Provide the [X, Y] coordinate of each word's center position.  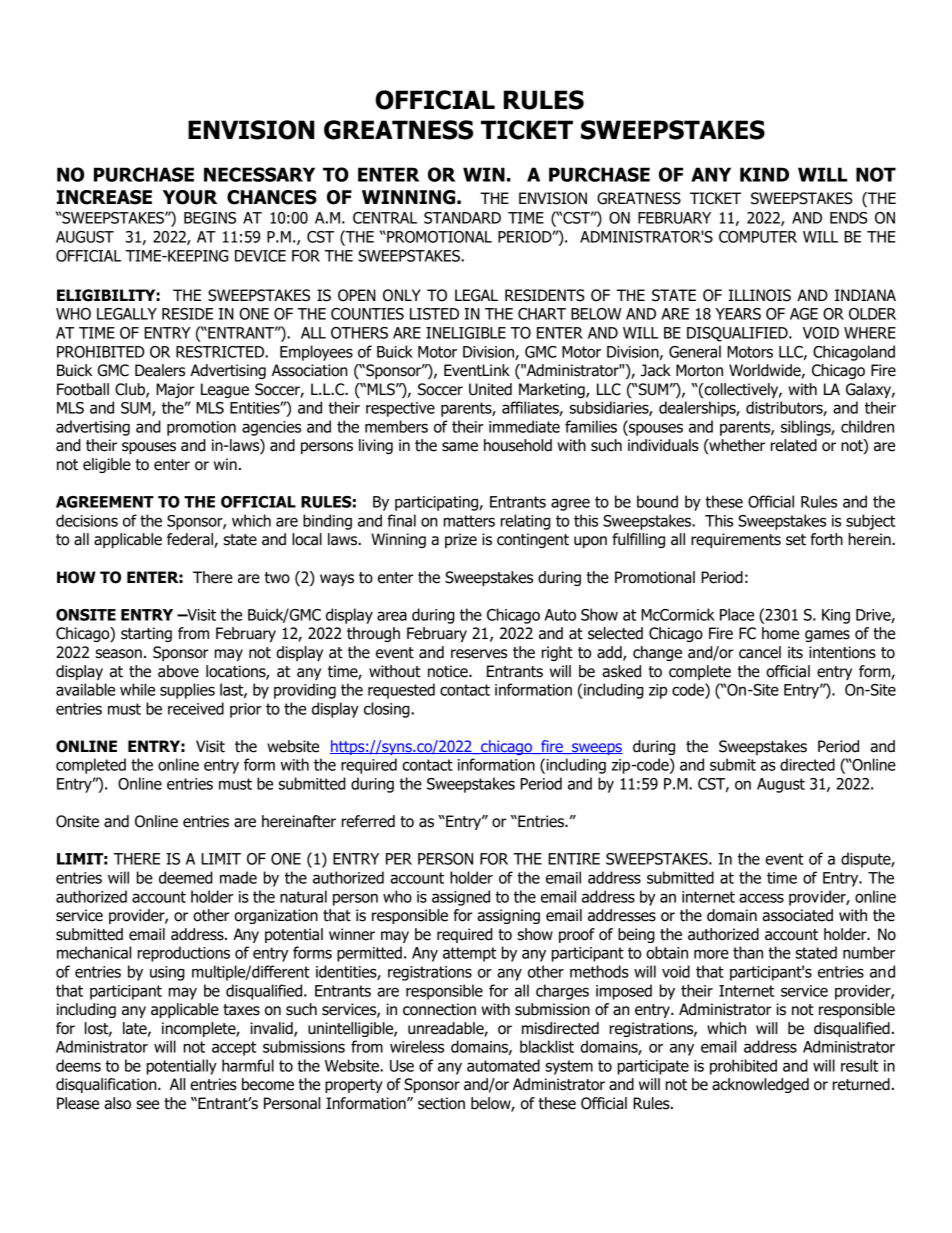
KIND [764, 174]
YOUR [190, 197]
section [441, 1103]
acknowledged [760, 1085]
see [148, 1105]
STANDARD [462, 218]
